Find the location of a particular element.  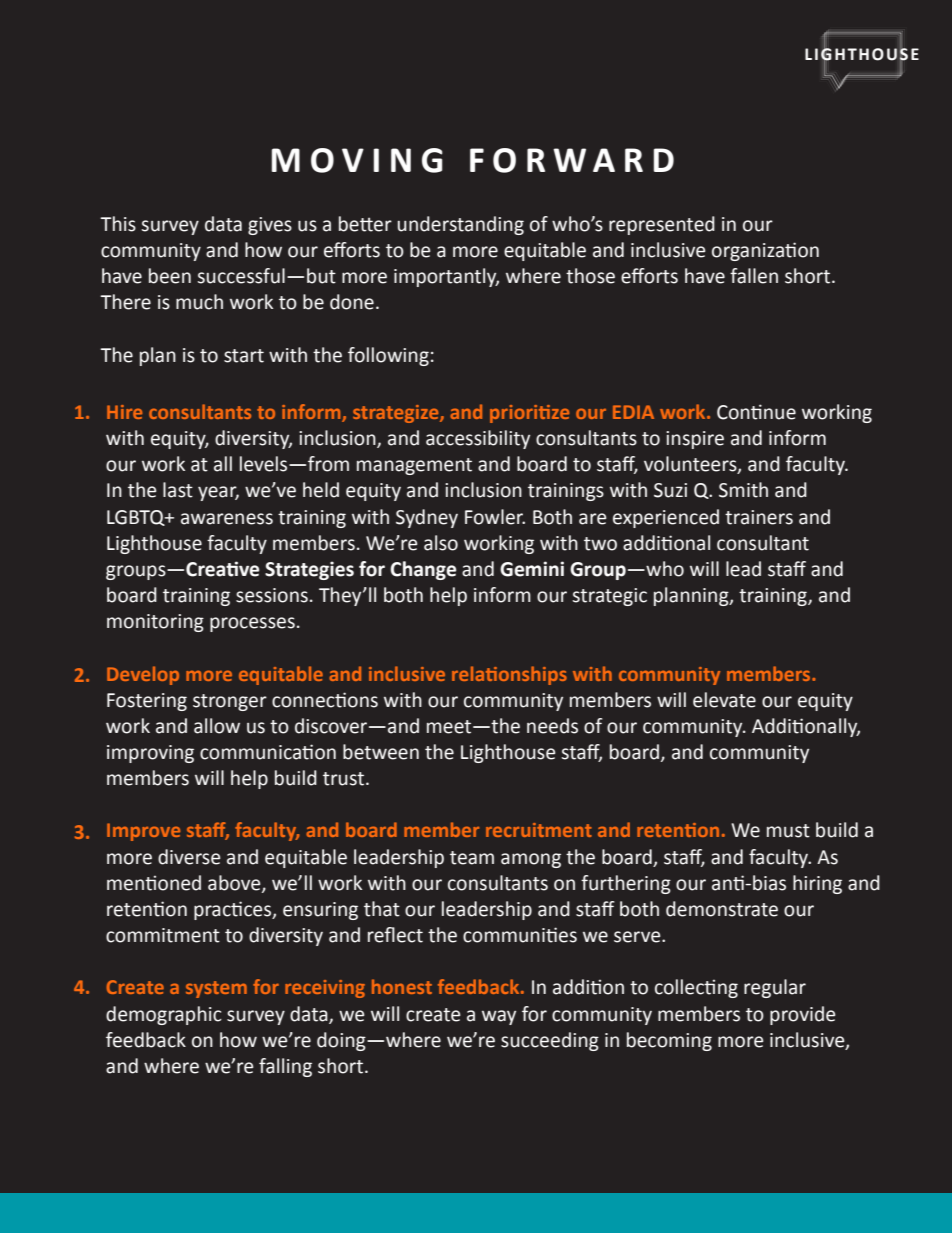

inspire is located at coordinates (695, 440).
